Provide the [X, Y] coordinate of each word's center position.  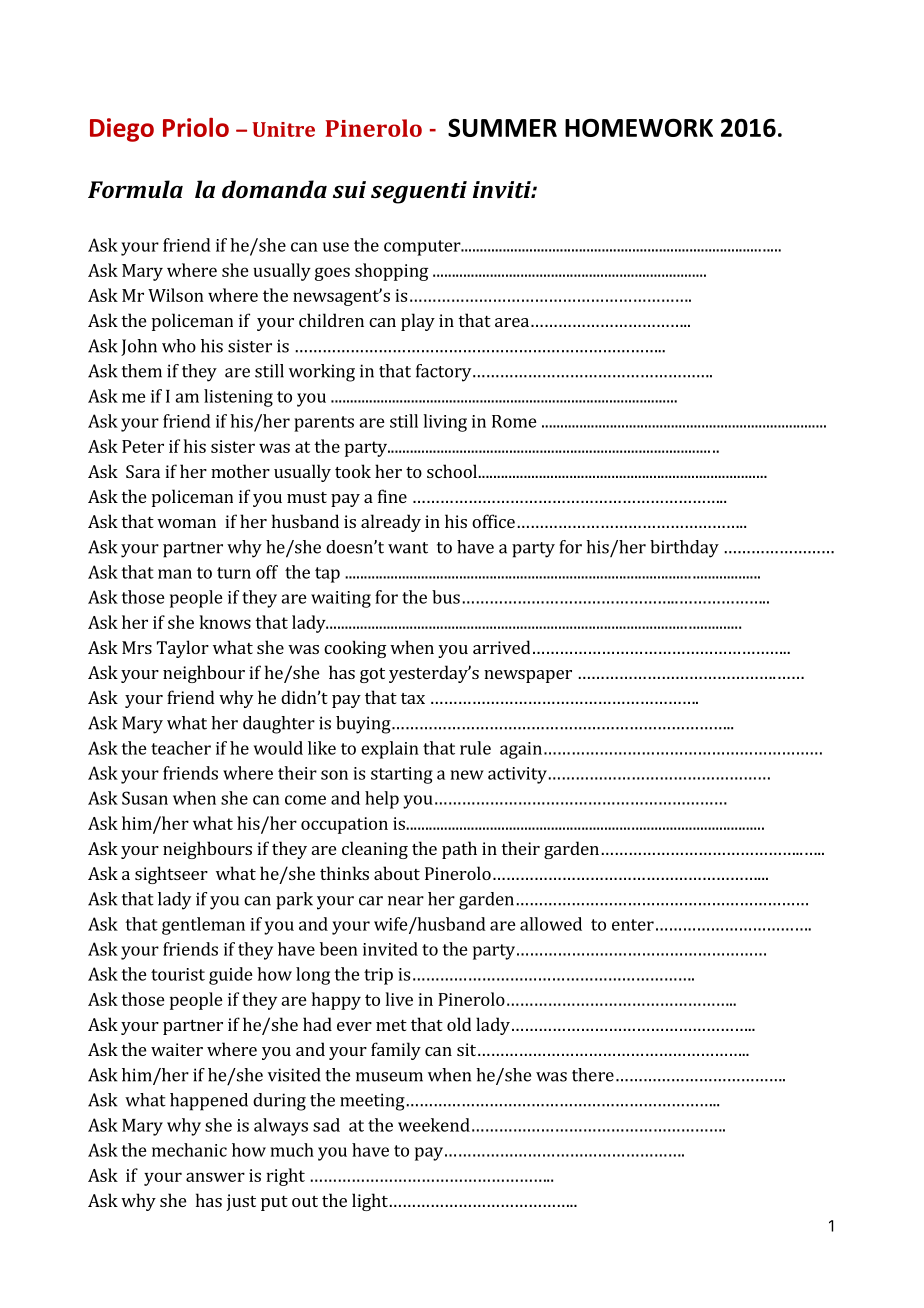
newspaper [528, 676]
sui [349, 189]
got [372, 675]
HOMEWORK [639, 127]
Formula [135, 189]
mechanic [189, 1150]
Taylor [183, 649]
